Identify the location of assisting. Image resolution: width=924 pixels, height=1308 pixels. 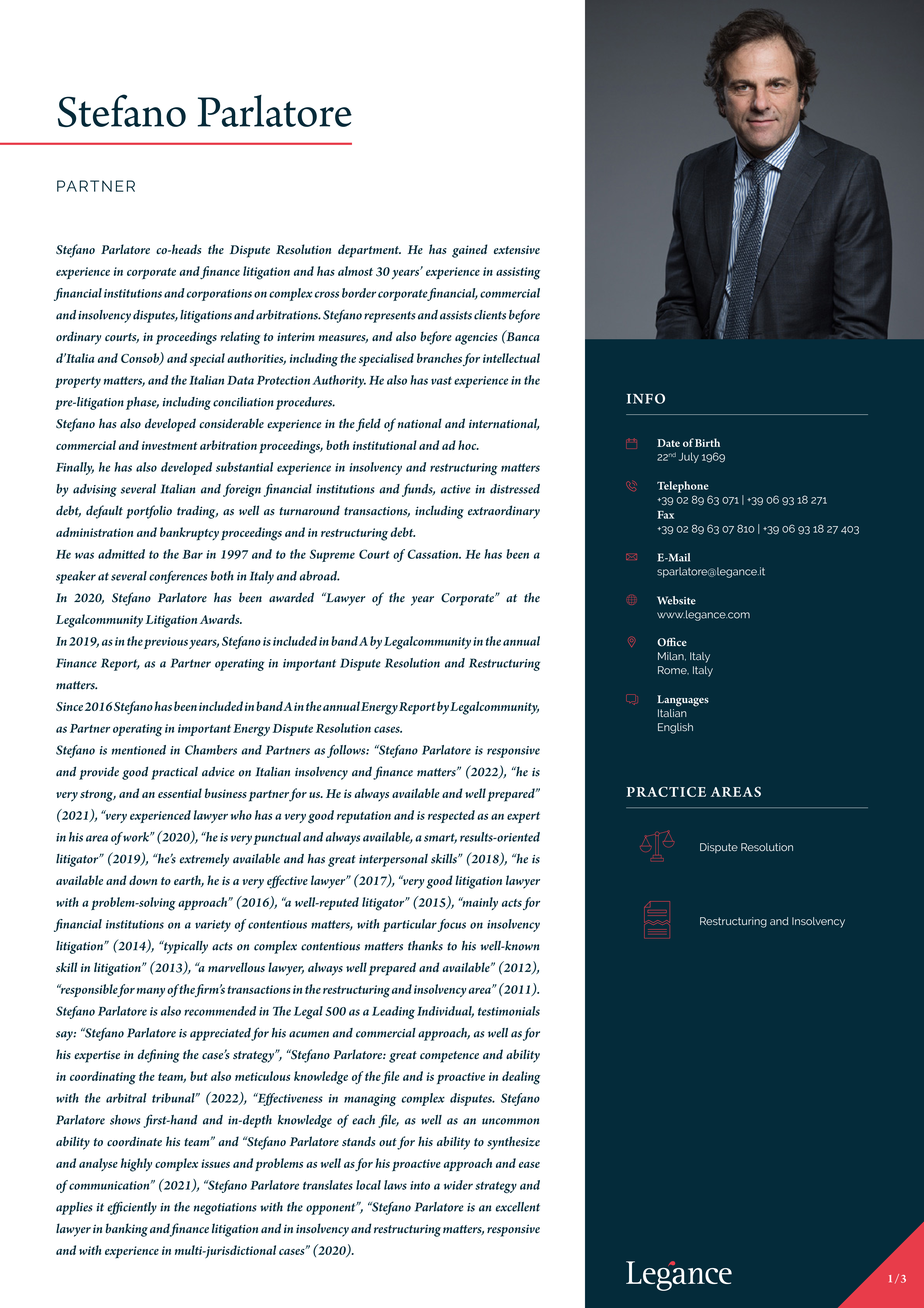
(518, 273).
